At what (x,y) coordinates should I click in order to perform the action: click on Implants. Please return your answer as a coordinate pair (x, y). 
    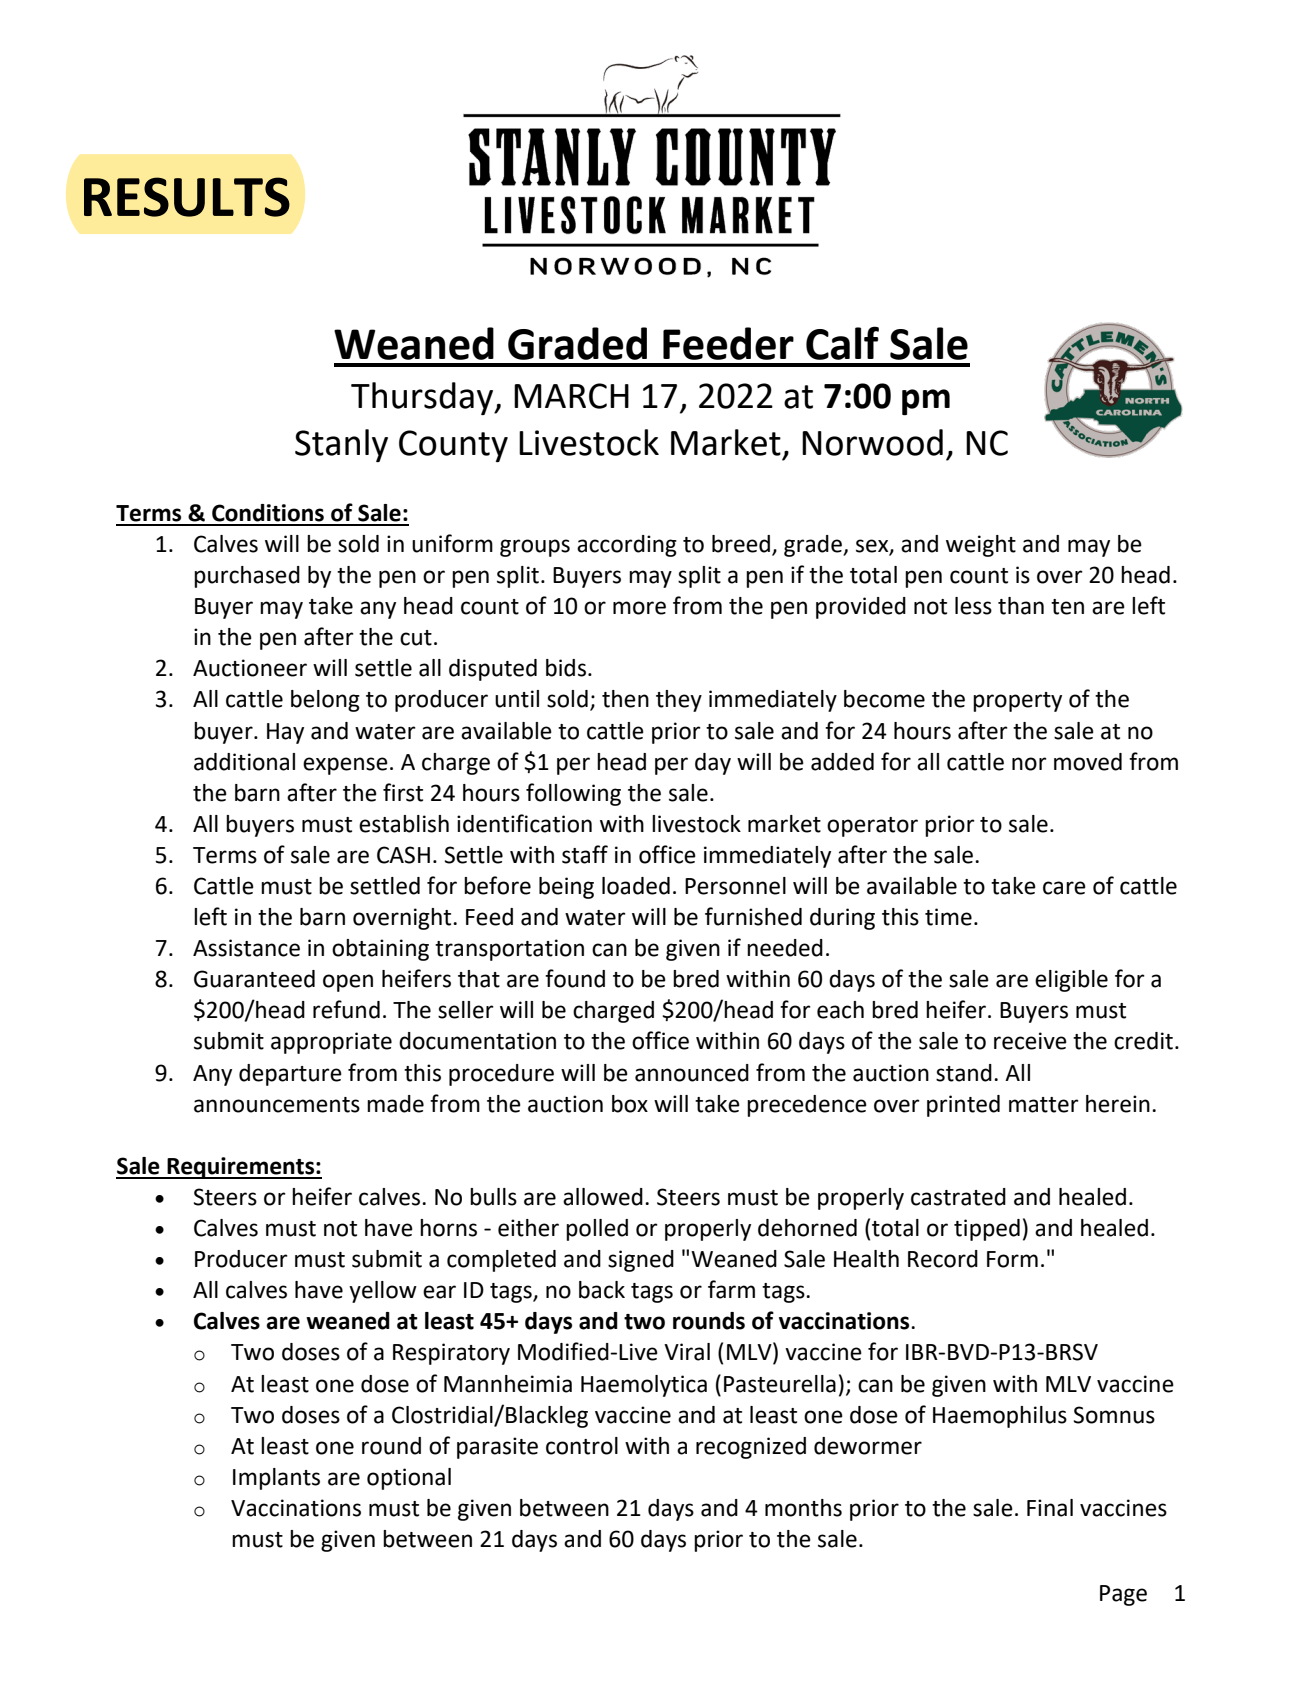
    Looking at the image, I should click on (276, 1479).
